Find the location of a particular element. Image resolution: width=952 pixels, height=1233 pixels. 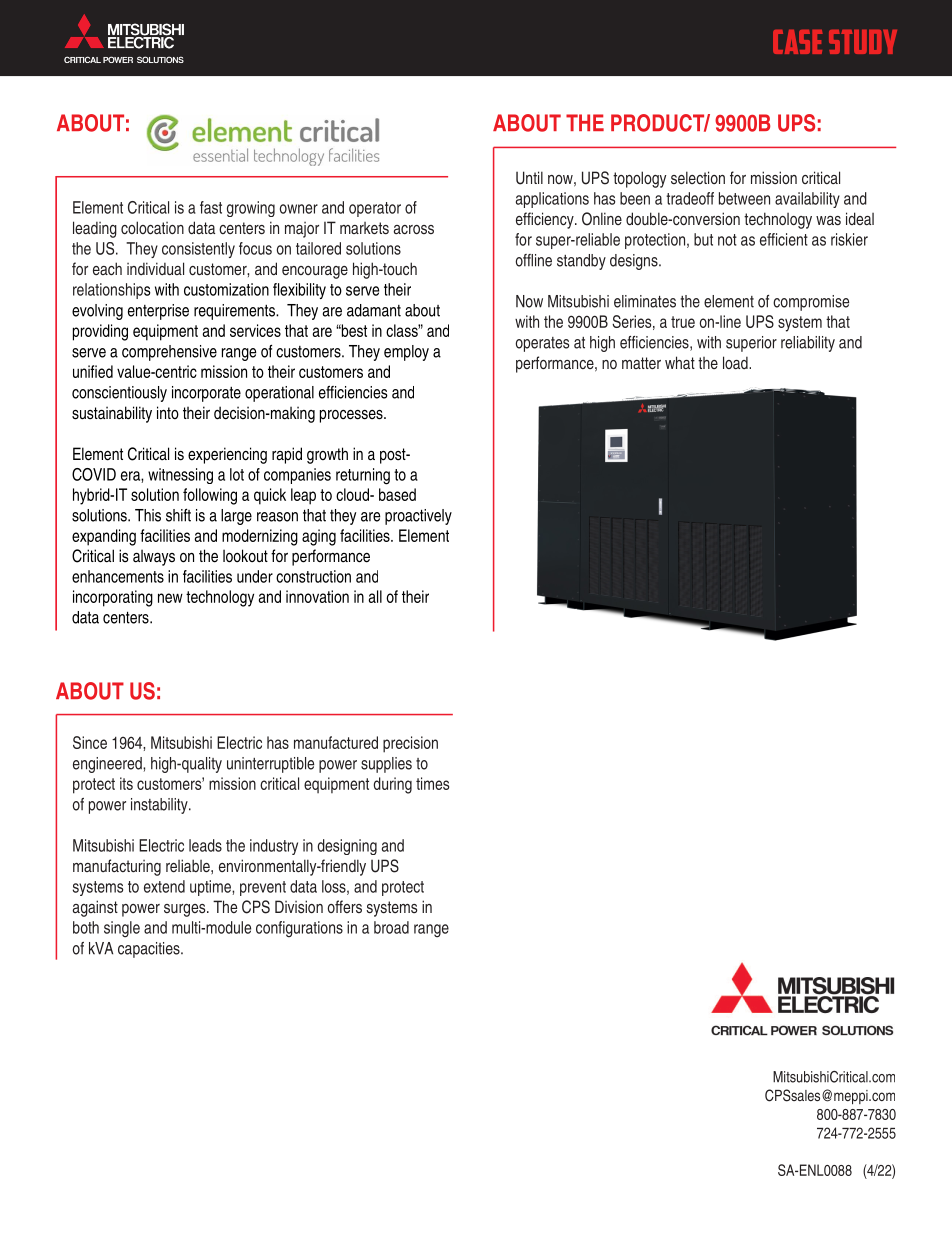

precision is located at coordinates (410, 744).
